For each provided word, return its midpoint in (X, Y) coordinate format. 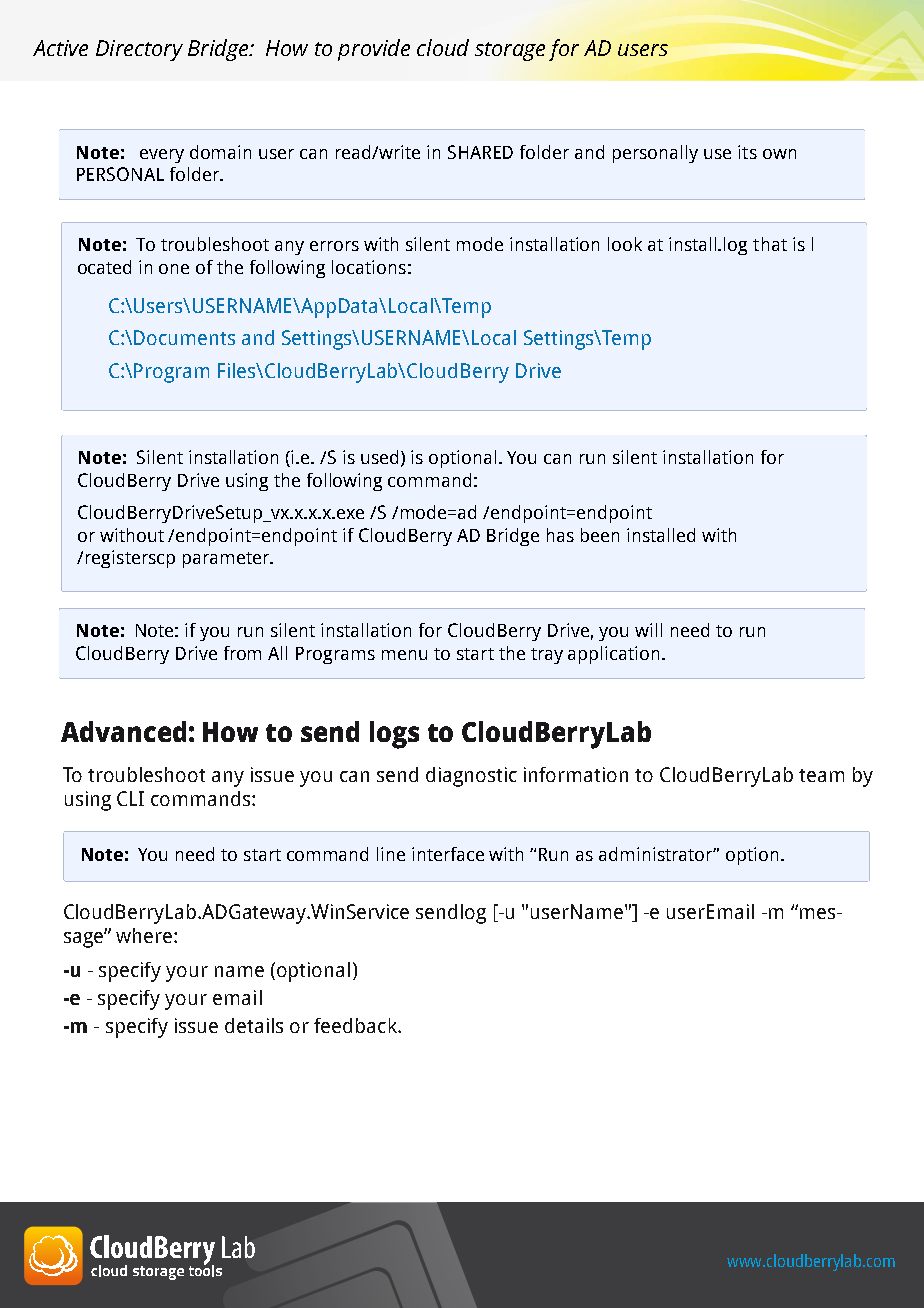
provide (374, 50)
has (560, 535)
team (821, 775)
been (600, 535)
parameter (227, 560)
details (254, 1025)
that (770, 244)
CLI (130, 798)
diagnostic (471, 777)
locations (369, 267)
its (747, 152)
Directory (139, 50)
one (174, 269)
